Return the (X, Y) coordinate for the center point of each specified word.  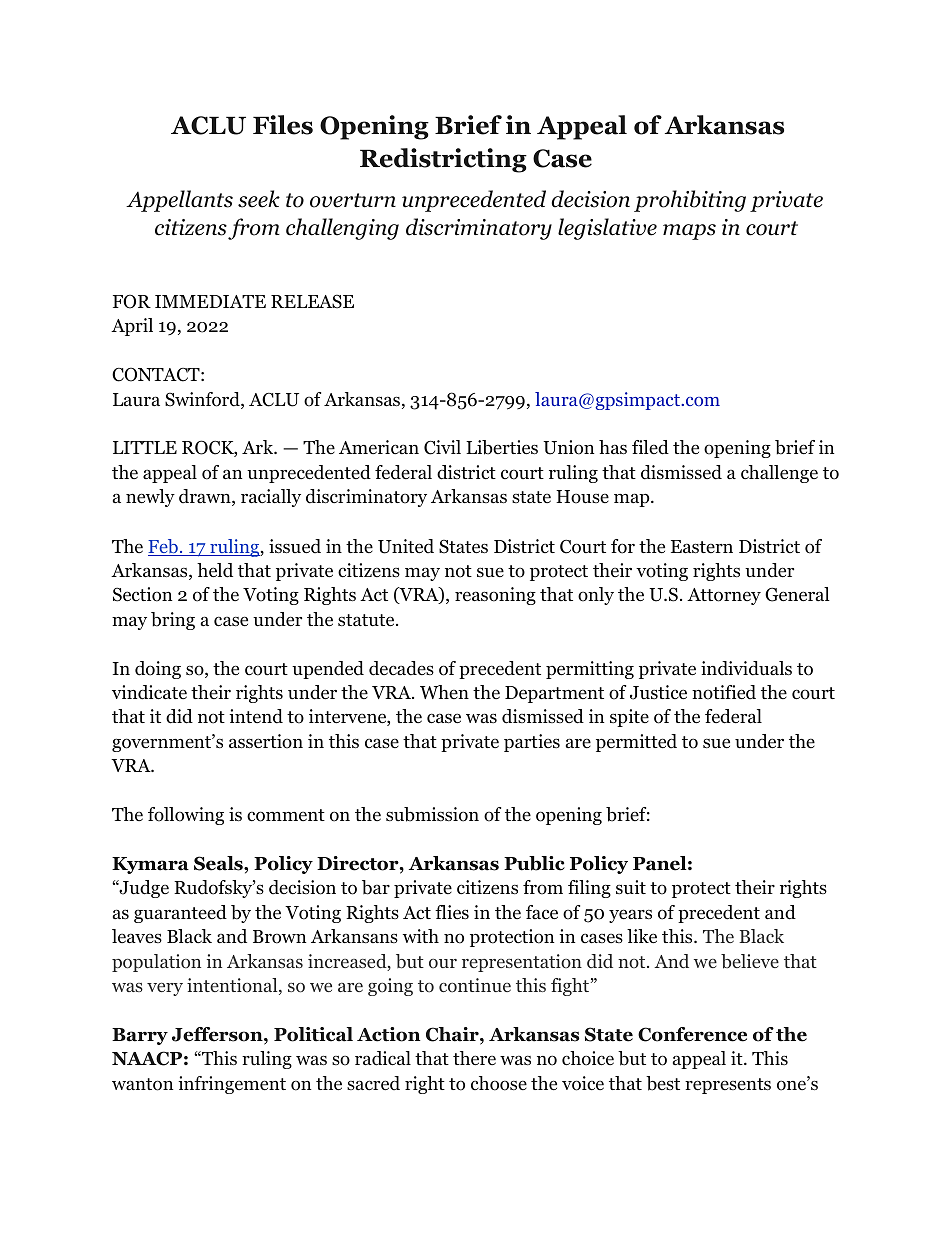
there (474, 1058)
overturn (353, 200)
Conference (692, 1034)
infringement (232, 1085)
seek (259, 199)
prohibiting (690, 201)
